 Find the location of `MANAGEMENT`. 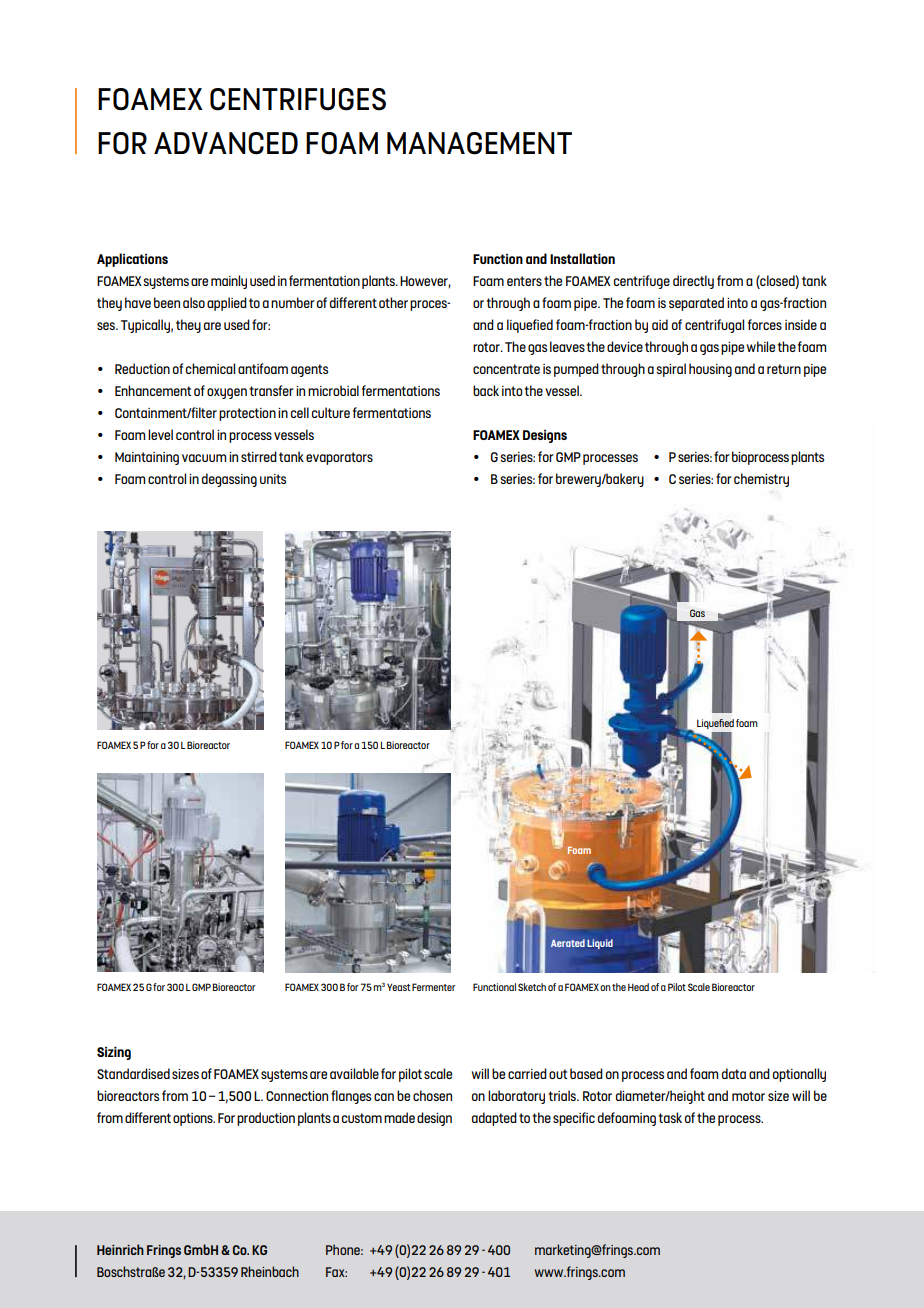

MANAGEMENT is located at coordinates (479, 143).
